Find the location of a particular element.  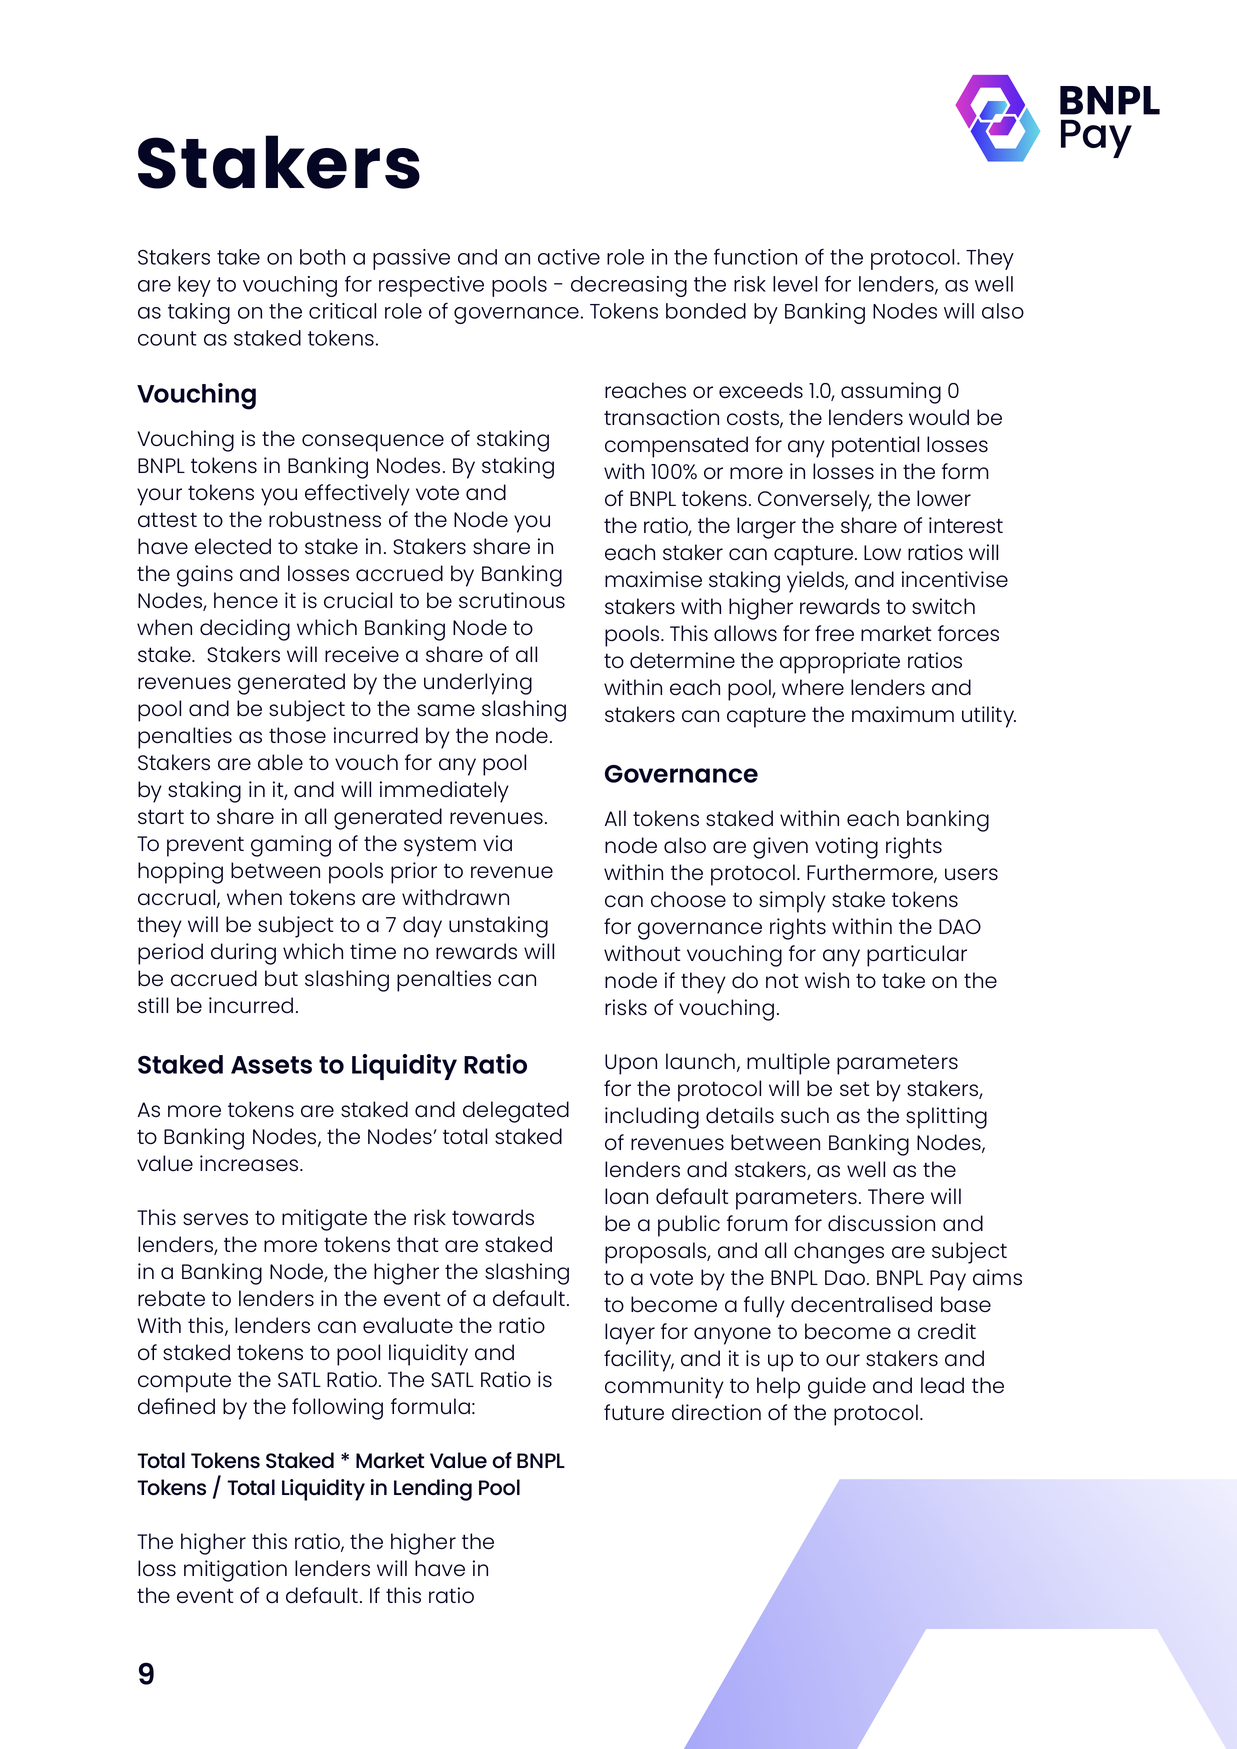

active is located at coordinates (569, 257).
